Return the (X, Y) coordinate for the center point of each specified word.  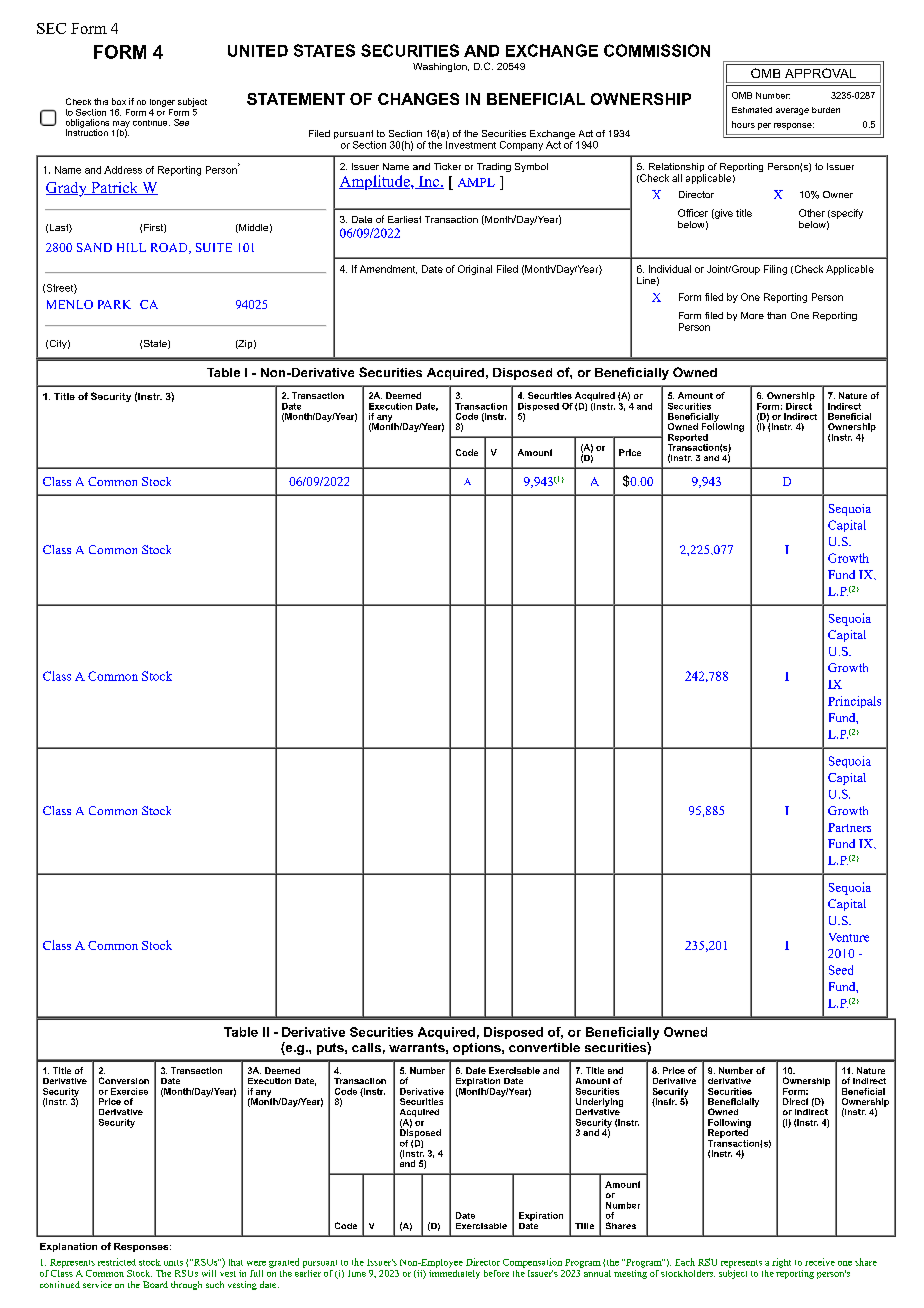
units (173, 1263)
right (781, 1263)
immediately (454, 1273)
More (752, 315)
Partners (849, 827)
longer (162, 103)
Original (475, 270)
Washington (441, 67)
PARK (114, 304)
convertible (544, 1047)
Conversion (124, 1080)
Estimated (752, 110)
